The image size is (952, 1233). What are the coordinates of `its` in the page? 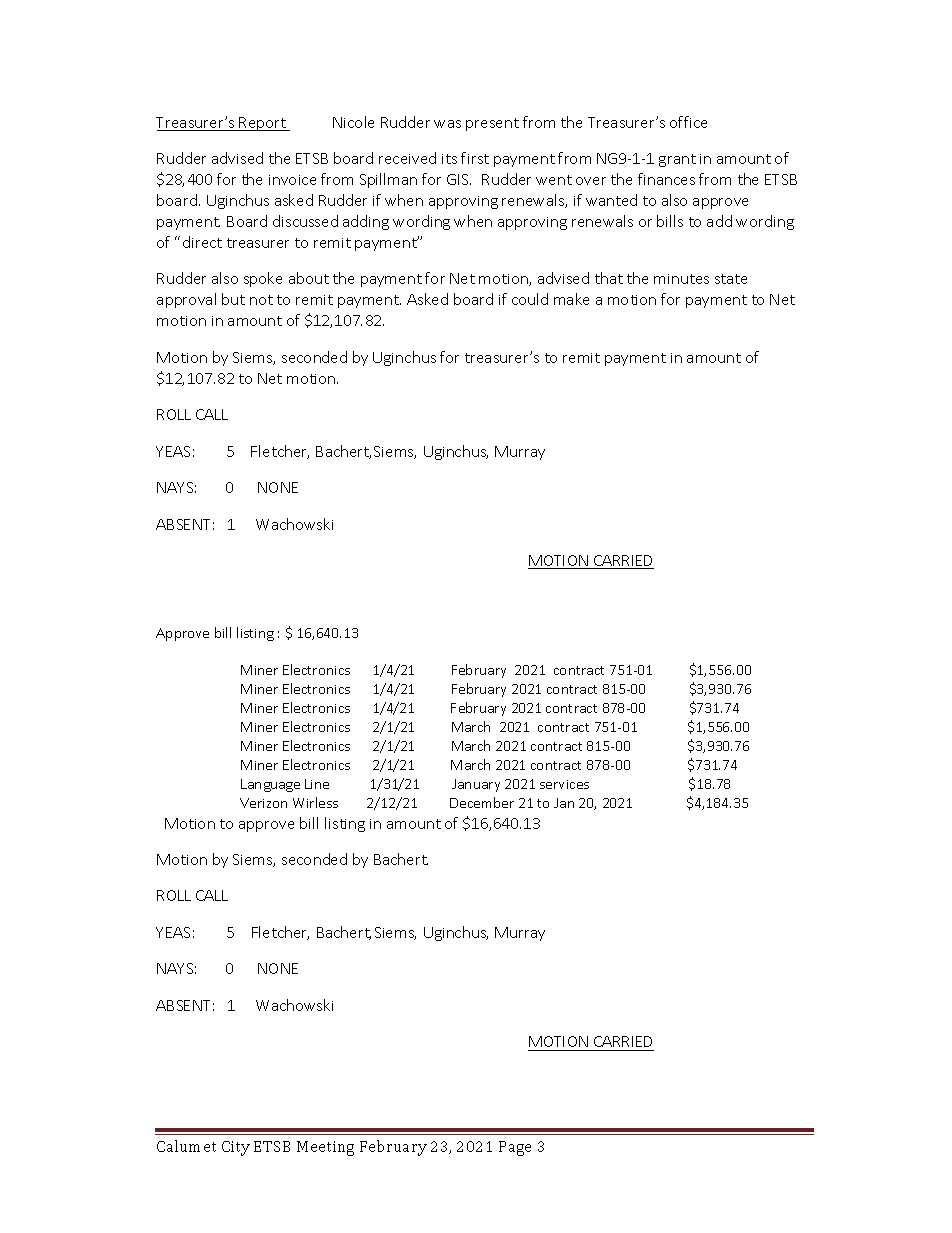 It's located at (449, 159).
